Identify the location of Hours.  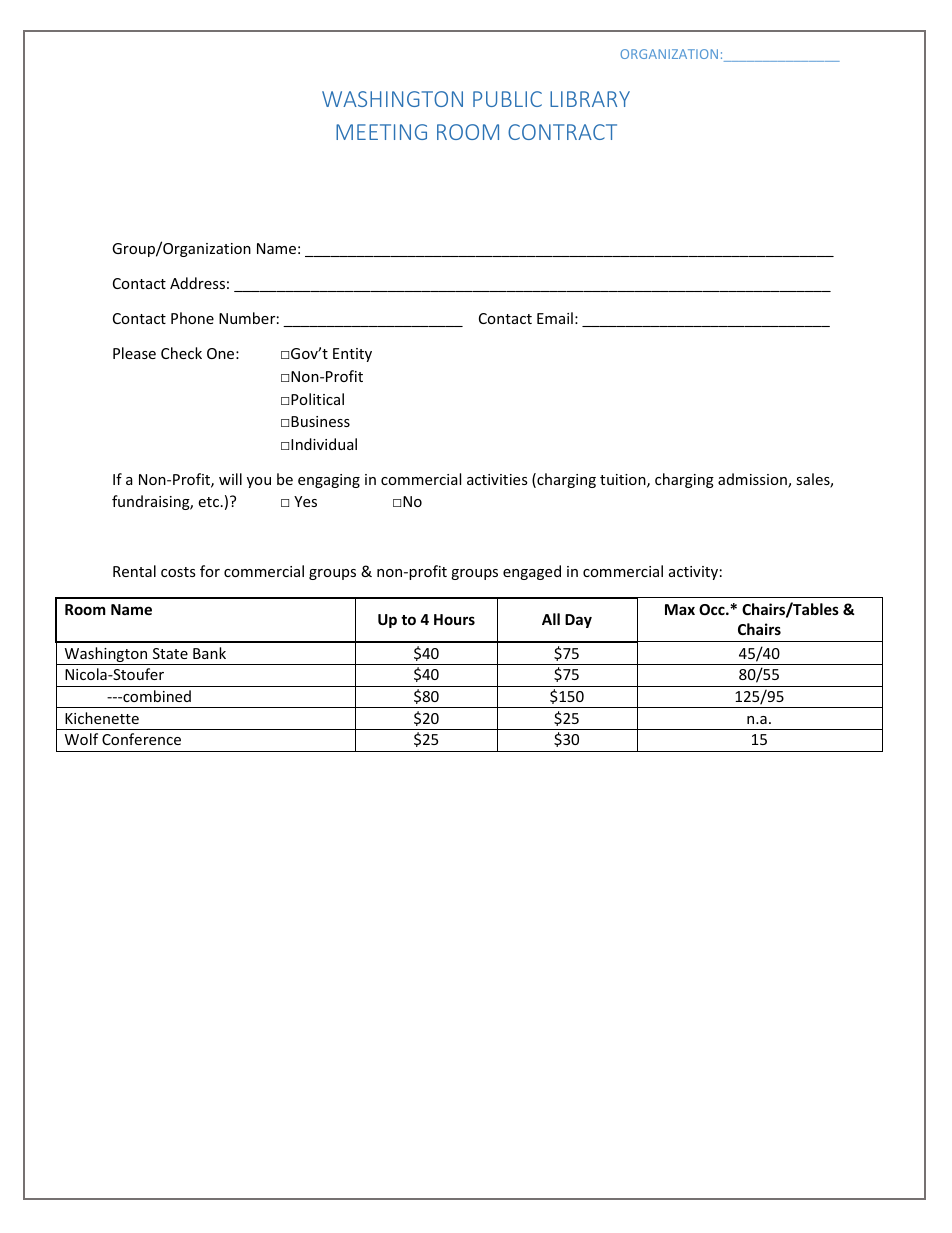
(454, 619).
